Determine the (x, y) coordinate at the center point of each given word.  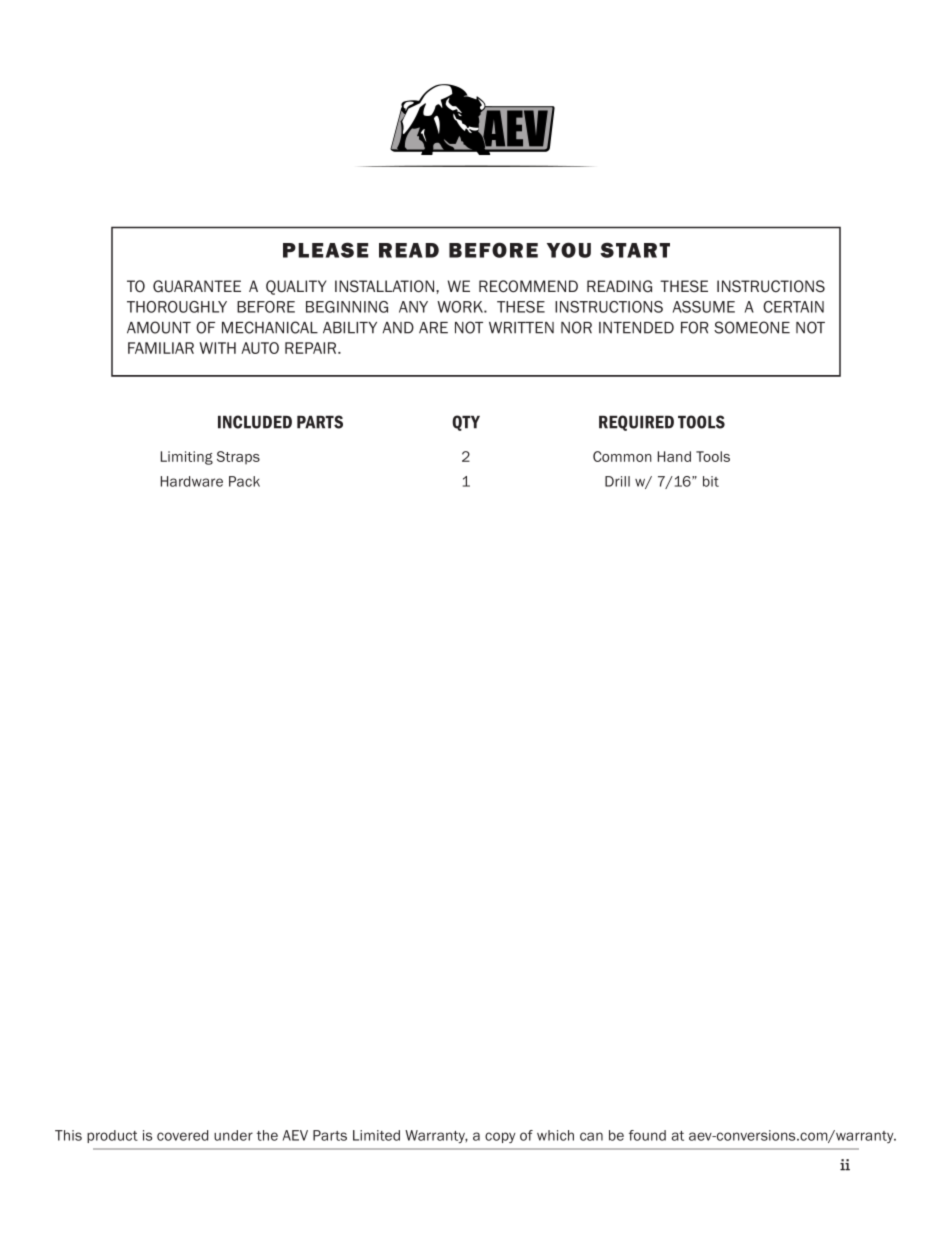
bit (711, 481)
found (647, 1135)
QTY (466, 423)
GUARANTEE (197, 286)
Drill (617, 481)
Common (622, 456)
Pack (244, 481)
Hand (674, 456)
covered (182, 1135)
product (112, 1136)
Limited (376, 1135)
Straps (238, 458)
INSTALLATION (386, 286)
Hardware (192, 481)
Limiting (187, 458)
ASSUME (704, 307)
